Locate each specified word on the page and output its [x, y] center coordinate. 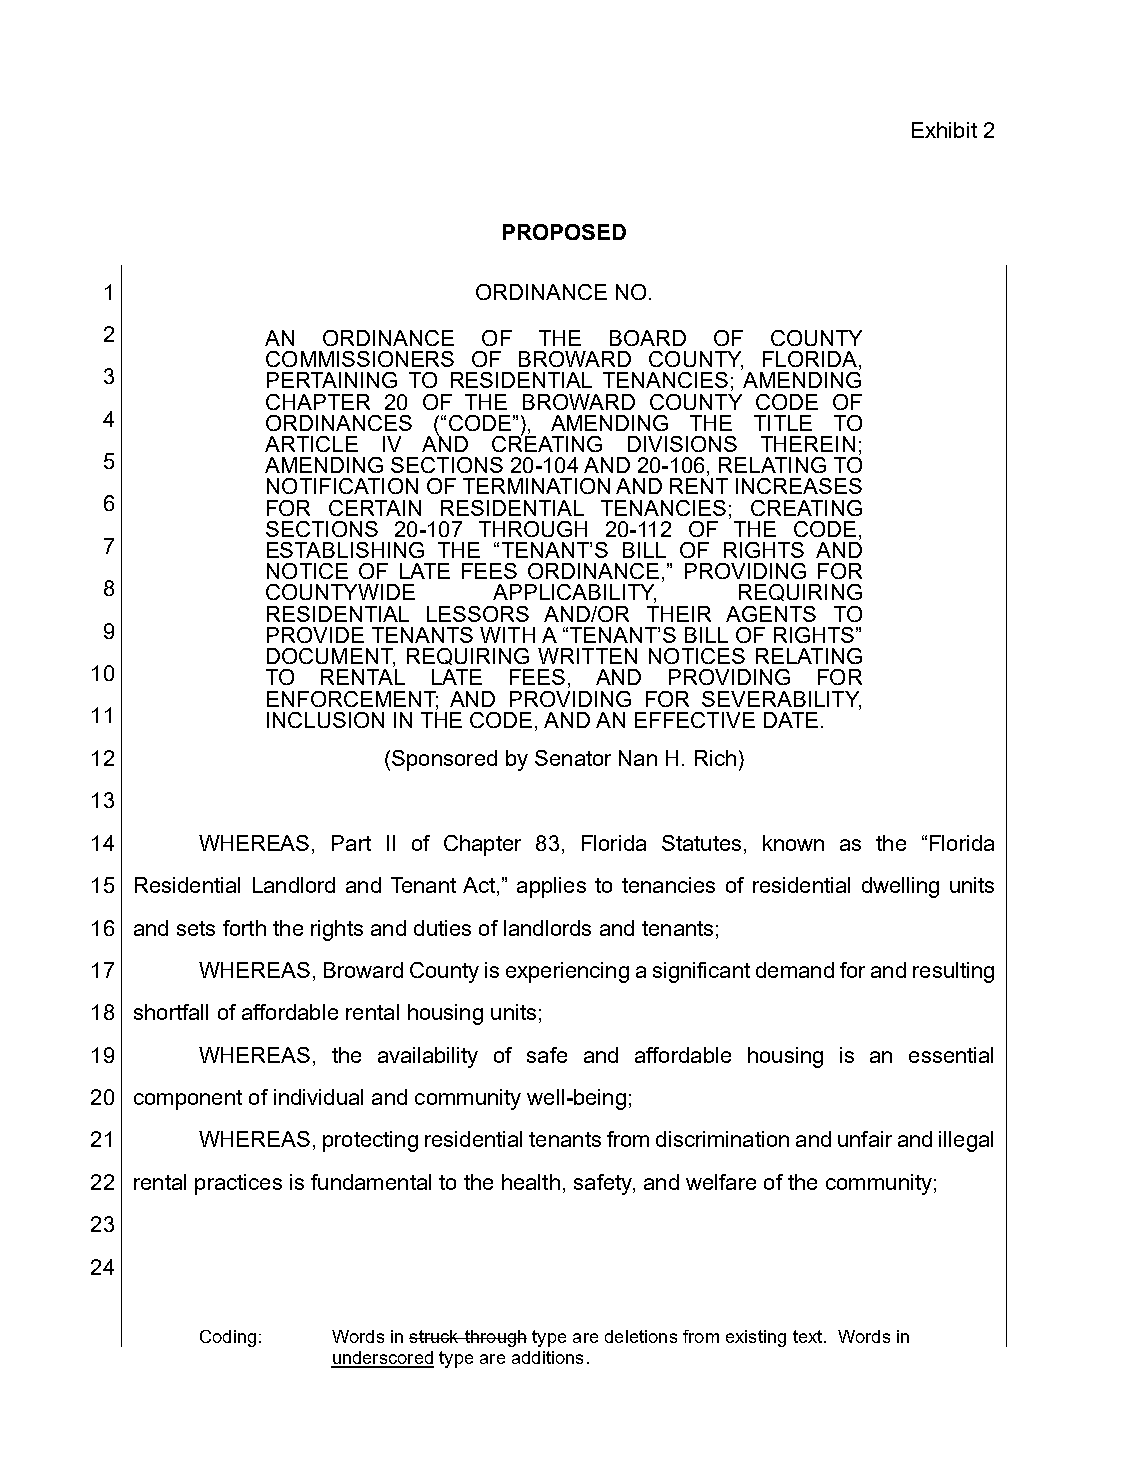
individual [318, 1097]
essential [951, 1055]
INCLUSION [325, 720]
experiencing [567, 972]
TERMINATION [536, 486]
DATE [791, 720]
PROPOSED [564, 232]
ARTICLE [311, 444]
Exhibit [944, 130]
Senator [573, 758]
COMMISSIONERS [360, 359]
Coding [228, 1338]
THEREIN [808, 444]
